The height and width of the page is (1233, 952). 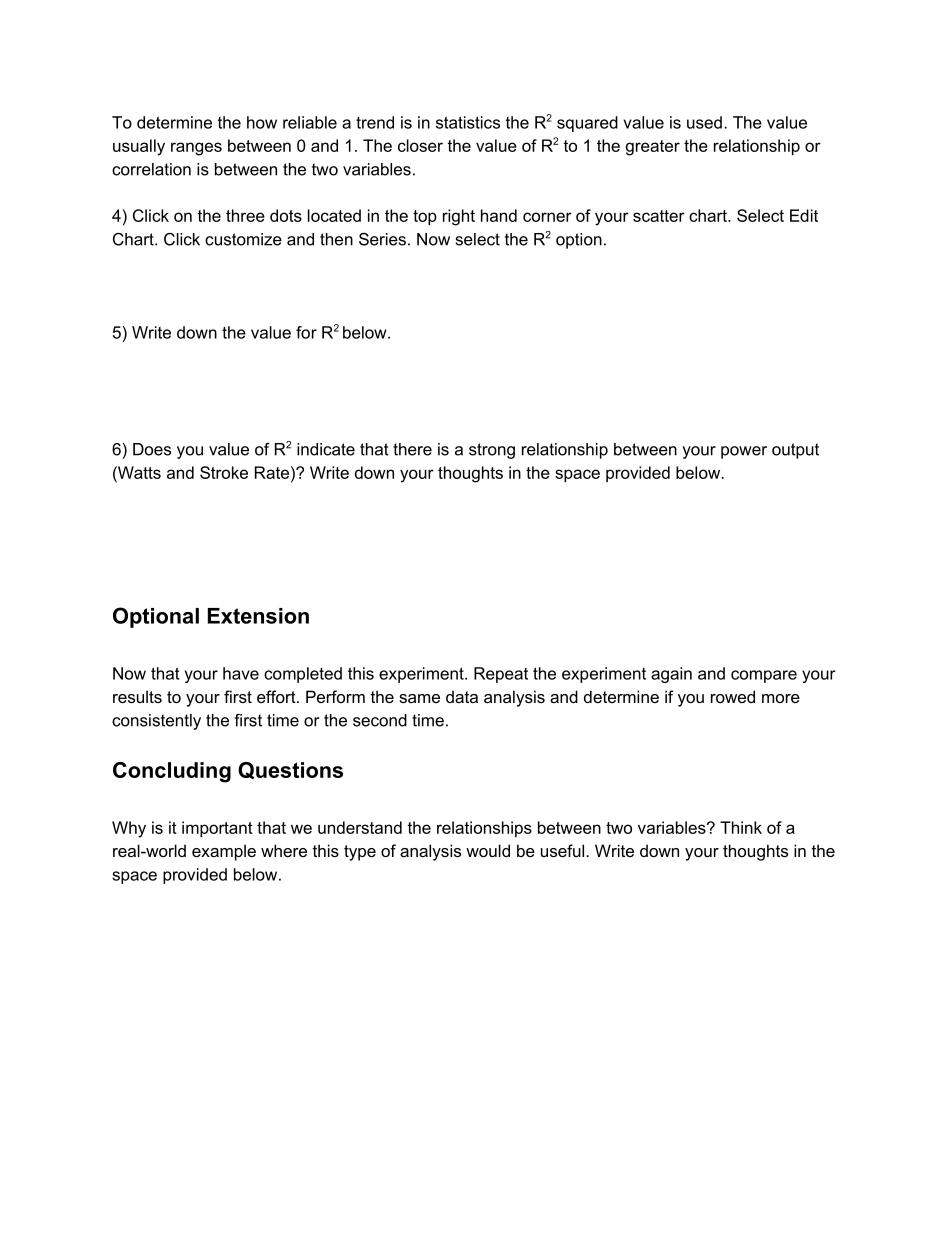 I want to click on used, so click(x=704, y=122).
